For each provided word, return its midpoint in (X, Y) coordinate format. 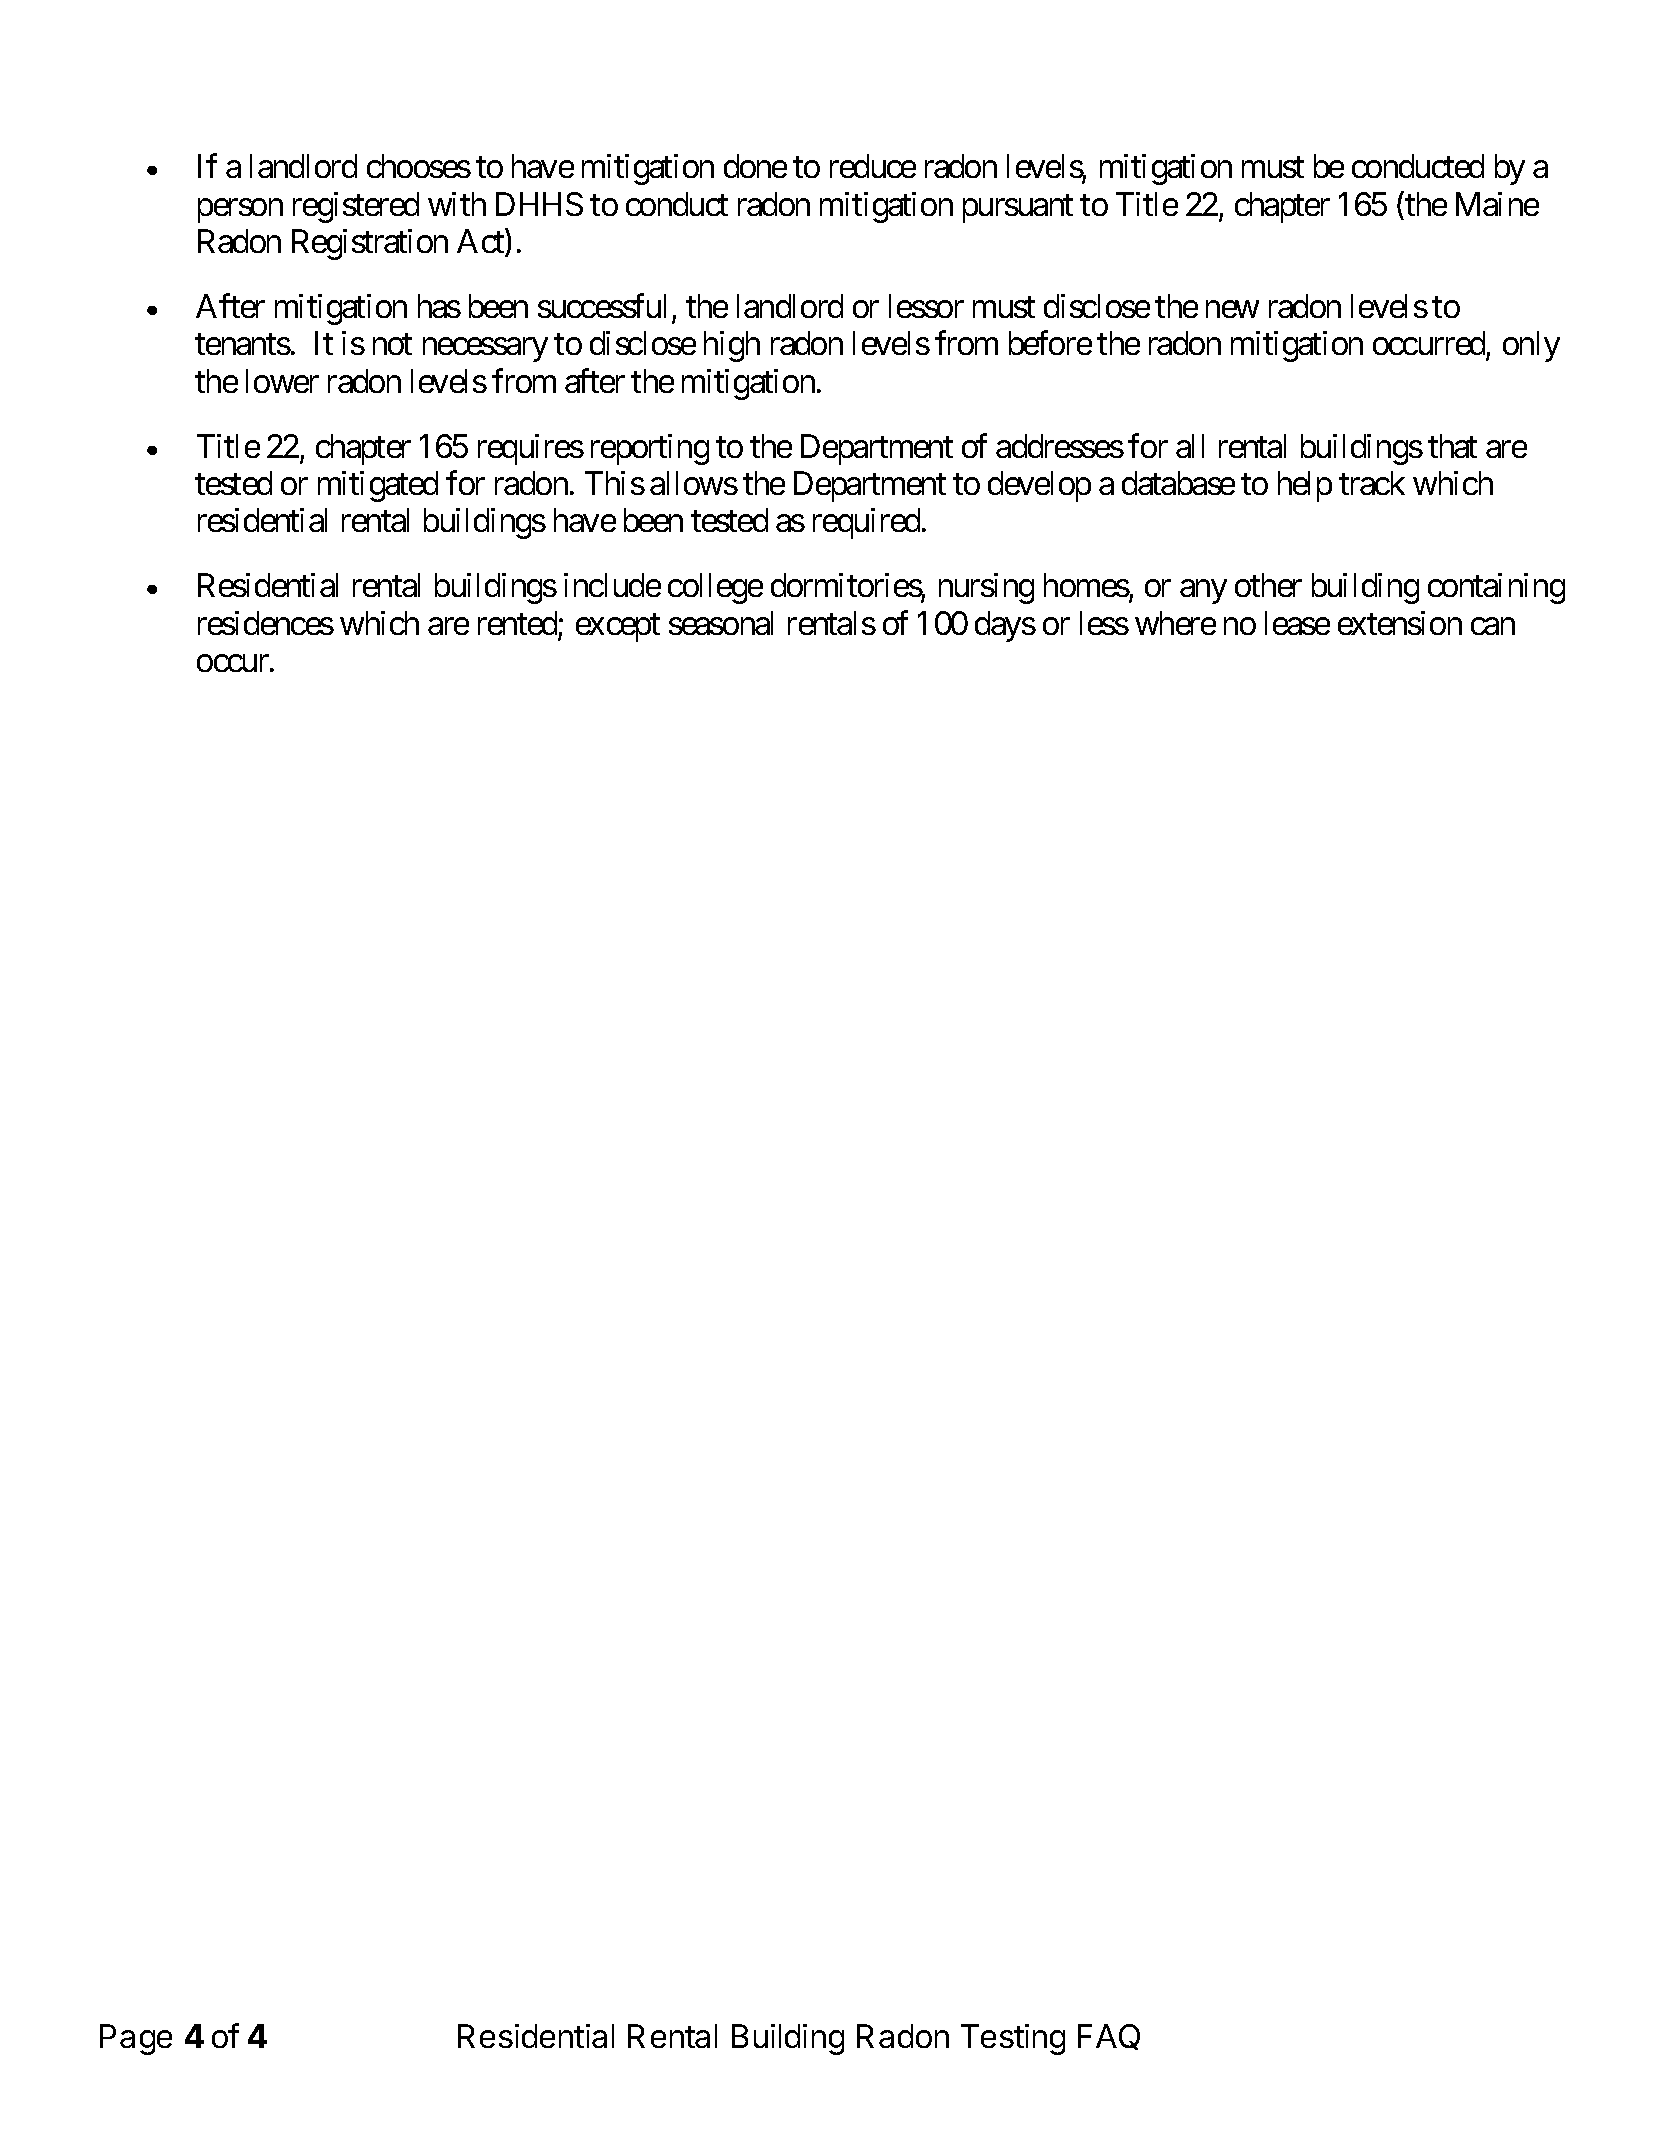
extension (1400, 623)
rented (517, 623)
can (1493, 626)
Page (136, 2039)
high (732, 346)
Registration (370, 244)
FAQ (1109, 2037)
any (1203, 592)
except (618, 628)
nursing (986, 588)
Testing (1013, 2039)
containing (1496, 588)
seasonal (721, 623)
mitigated (378, 486)
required (866, 523)
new (1232, 309)
